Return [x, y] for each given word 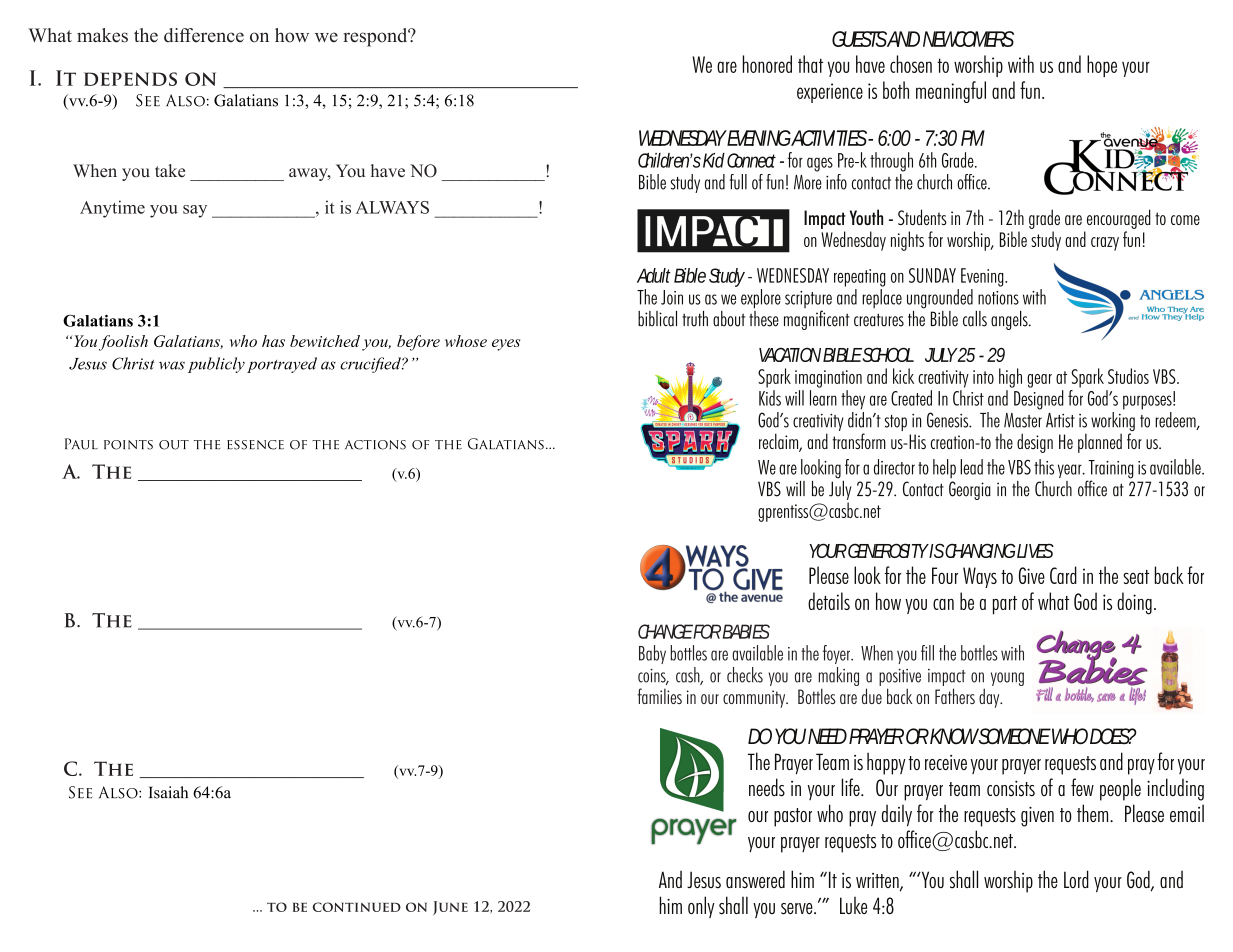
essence [255, 445]
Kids [770, 398]
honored [767, 64]
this [1044, 467]
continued [357, 907]
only [701, 907]
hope [1102, 66]
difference [204, 35]
